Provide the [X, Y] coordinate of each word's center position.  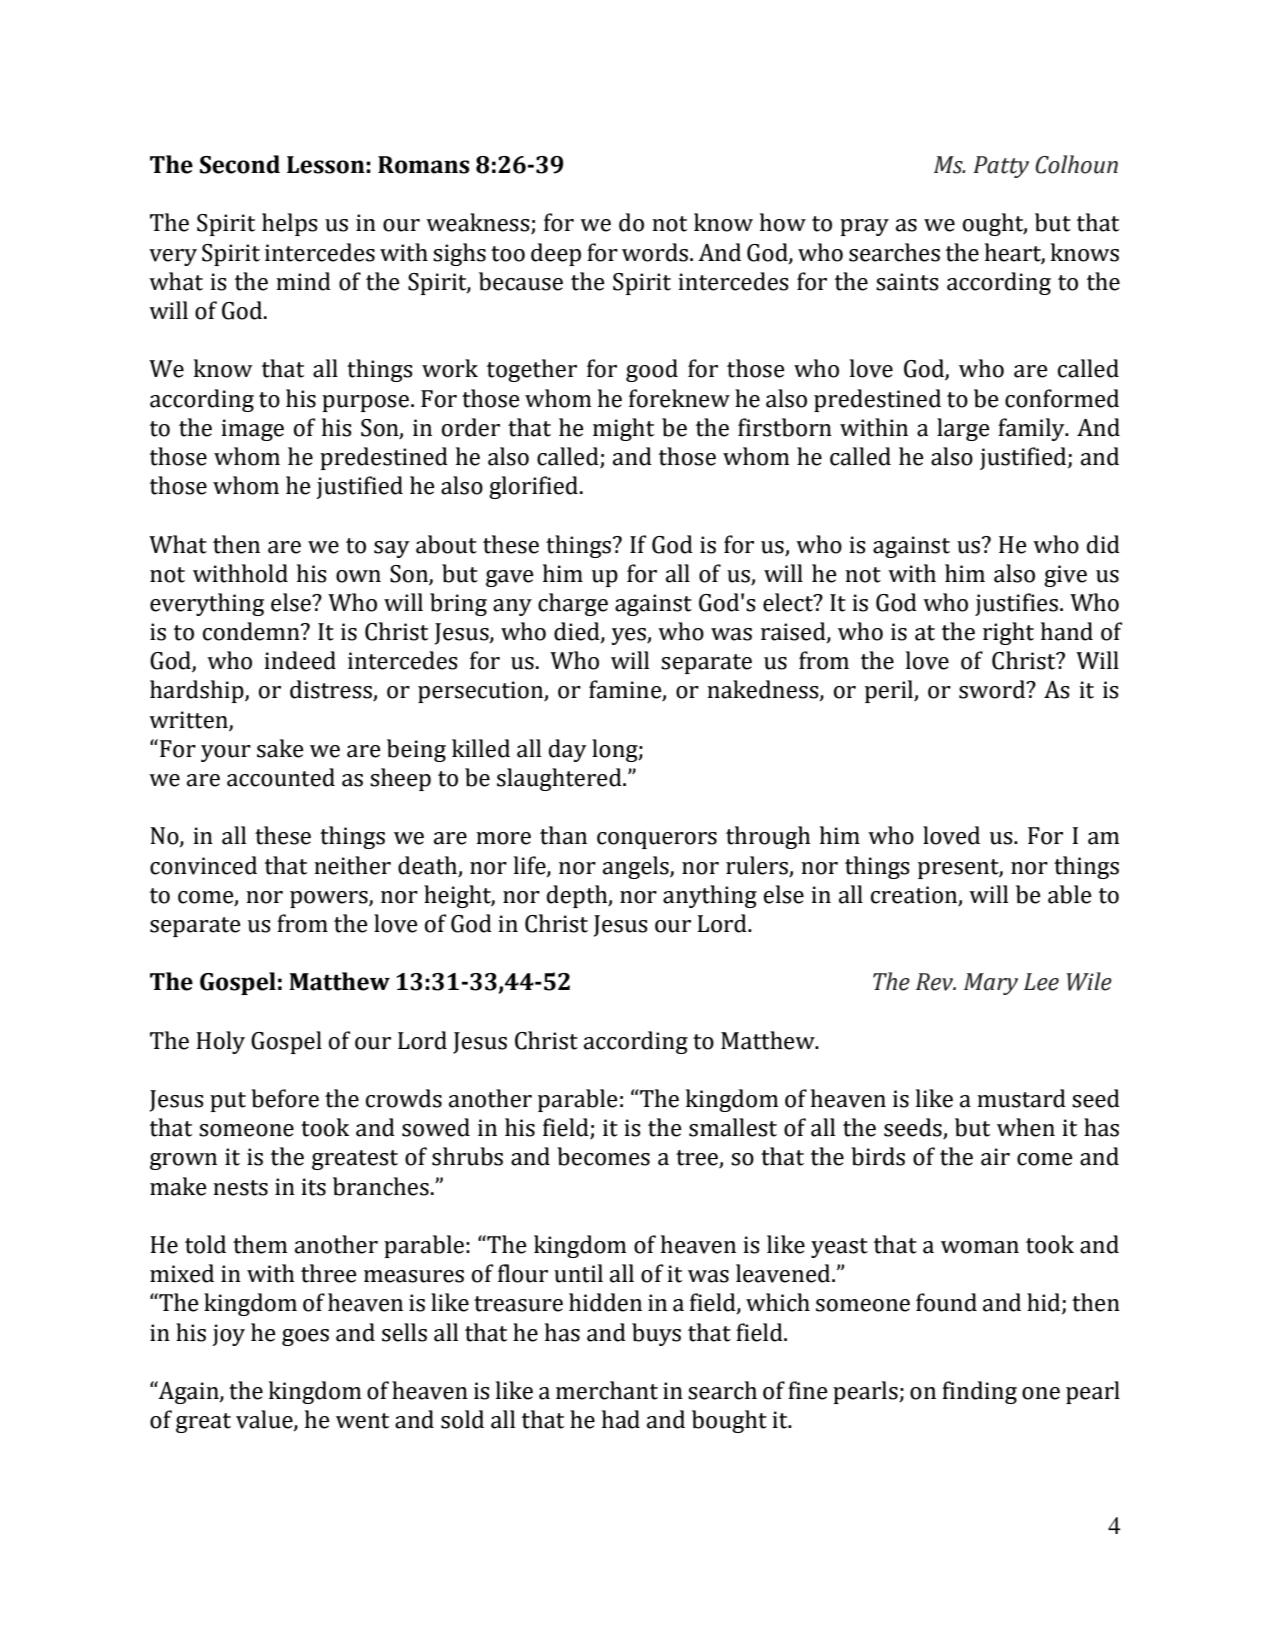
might [623, 429]
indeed [300, 660]
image [252, 430]
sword [993, 689]
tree [698, 1159]
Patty [1001, 167]
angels [637, 867]
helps [290, 224]
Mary [991, 984]
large [963, 429]
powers [330, 899]
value [265, 1420]
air [995, 1157]
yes [630, 636]
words [656, 252]
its [313, 1187]
